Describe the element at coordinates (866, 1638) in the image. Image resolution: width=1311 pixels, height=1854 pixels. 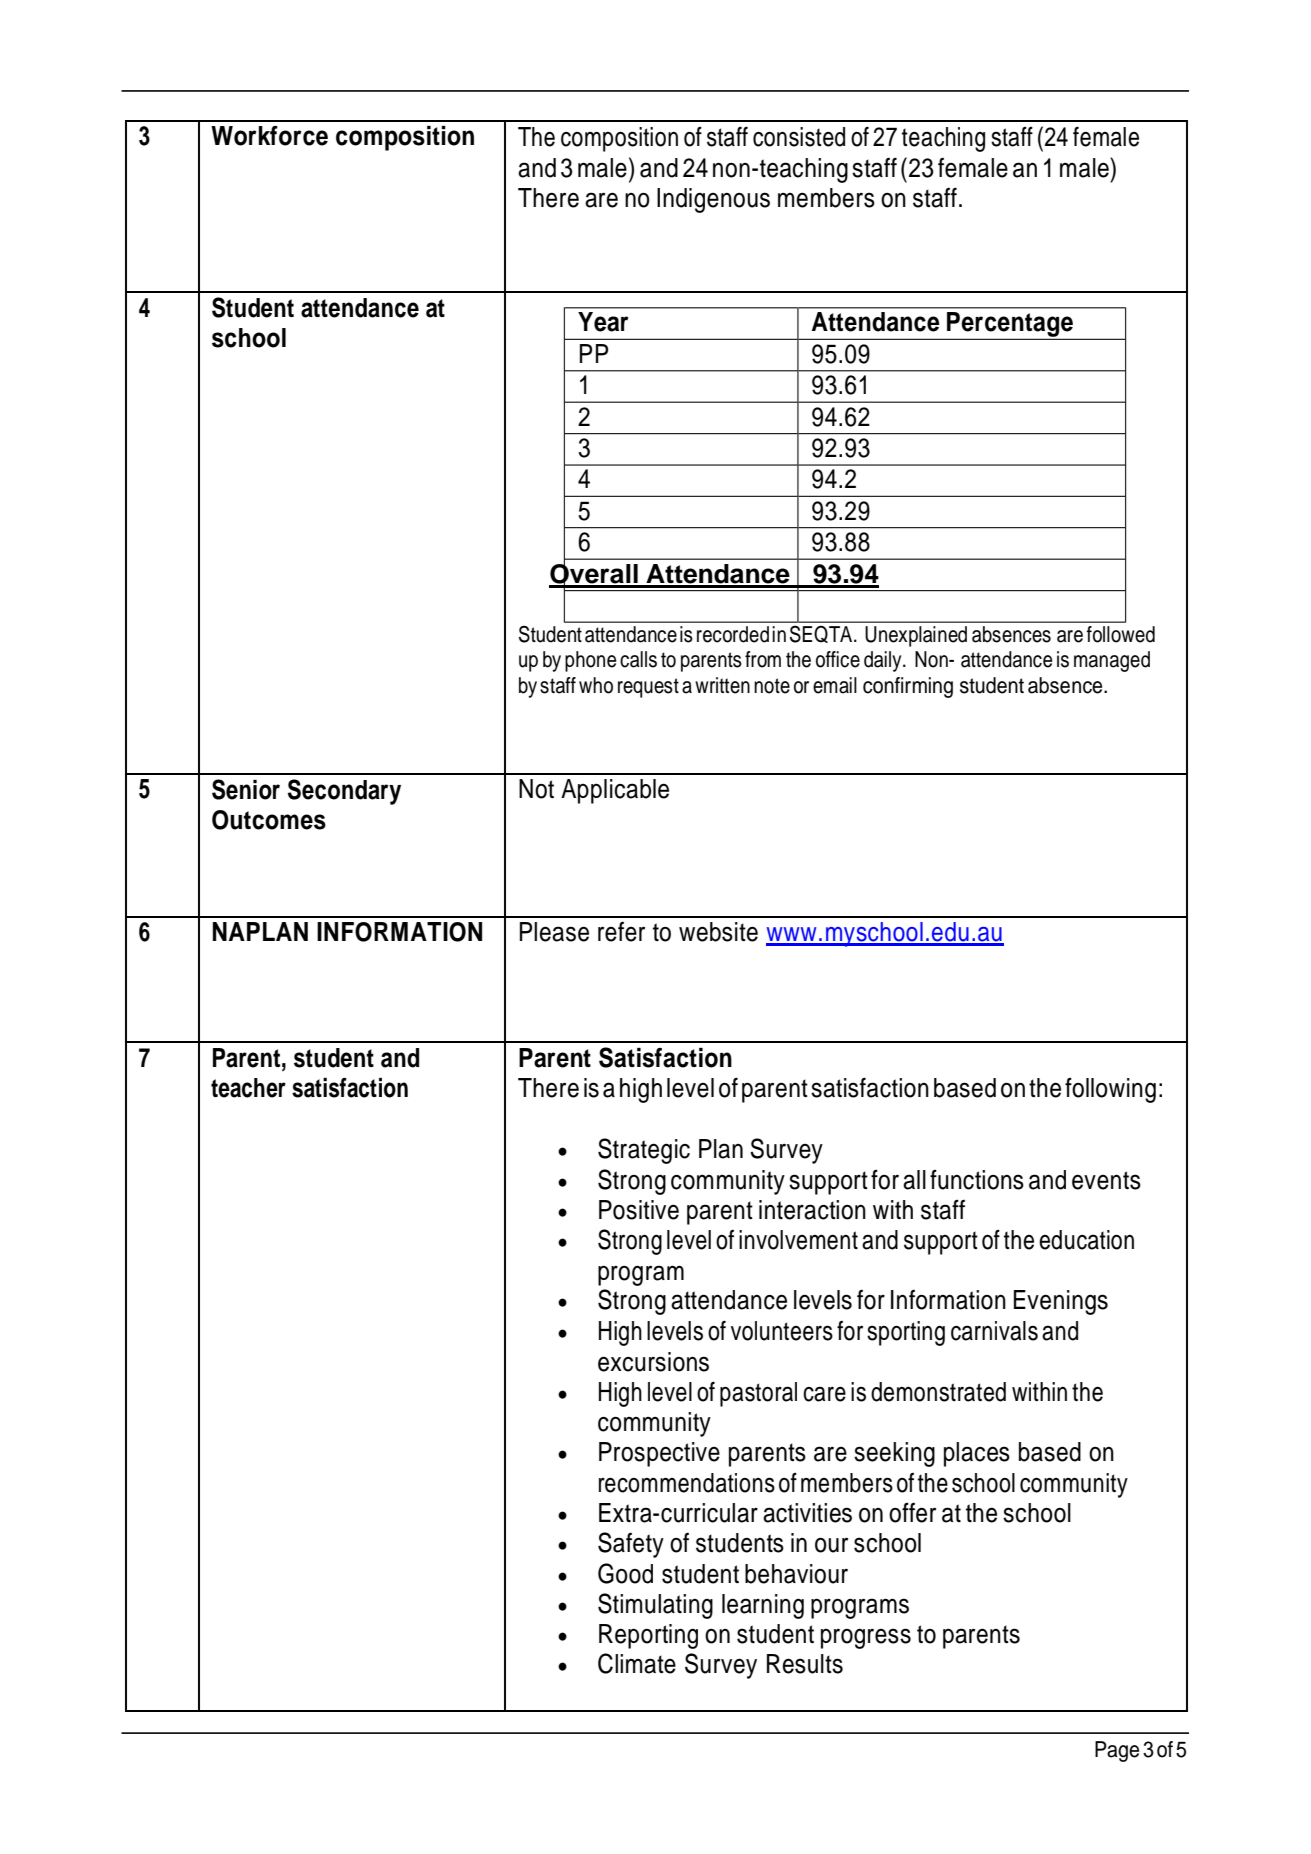
I see `progress` at that location.
